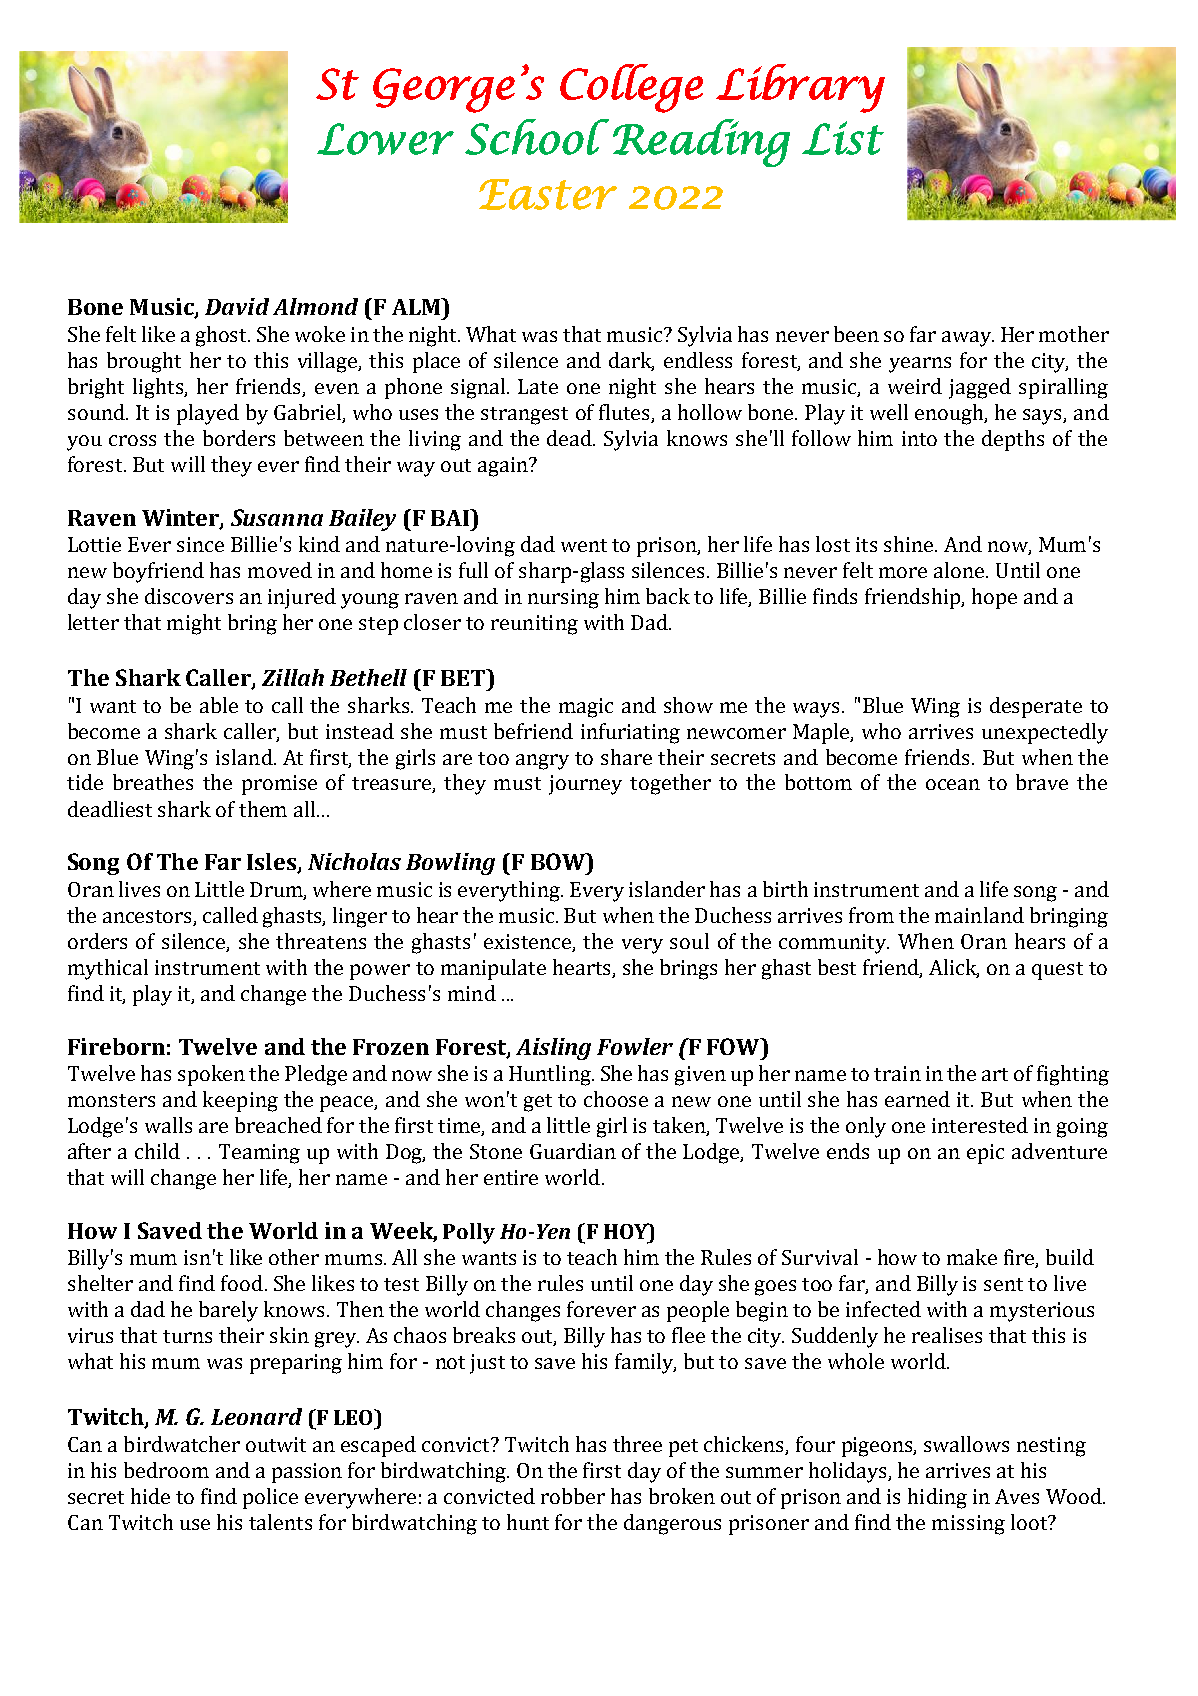 Image resolution: width=1198 pixels, height=1696 pixels. What do you see at coordinates (166, 1470) in the page?
I see `bedroom` at bounding box center [166, 1470].
